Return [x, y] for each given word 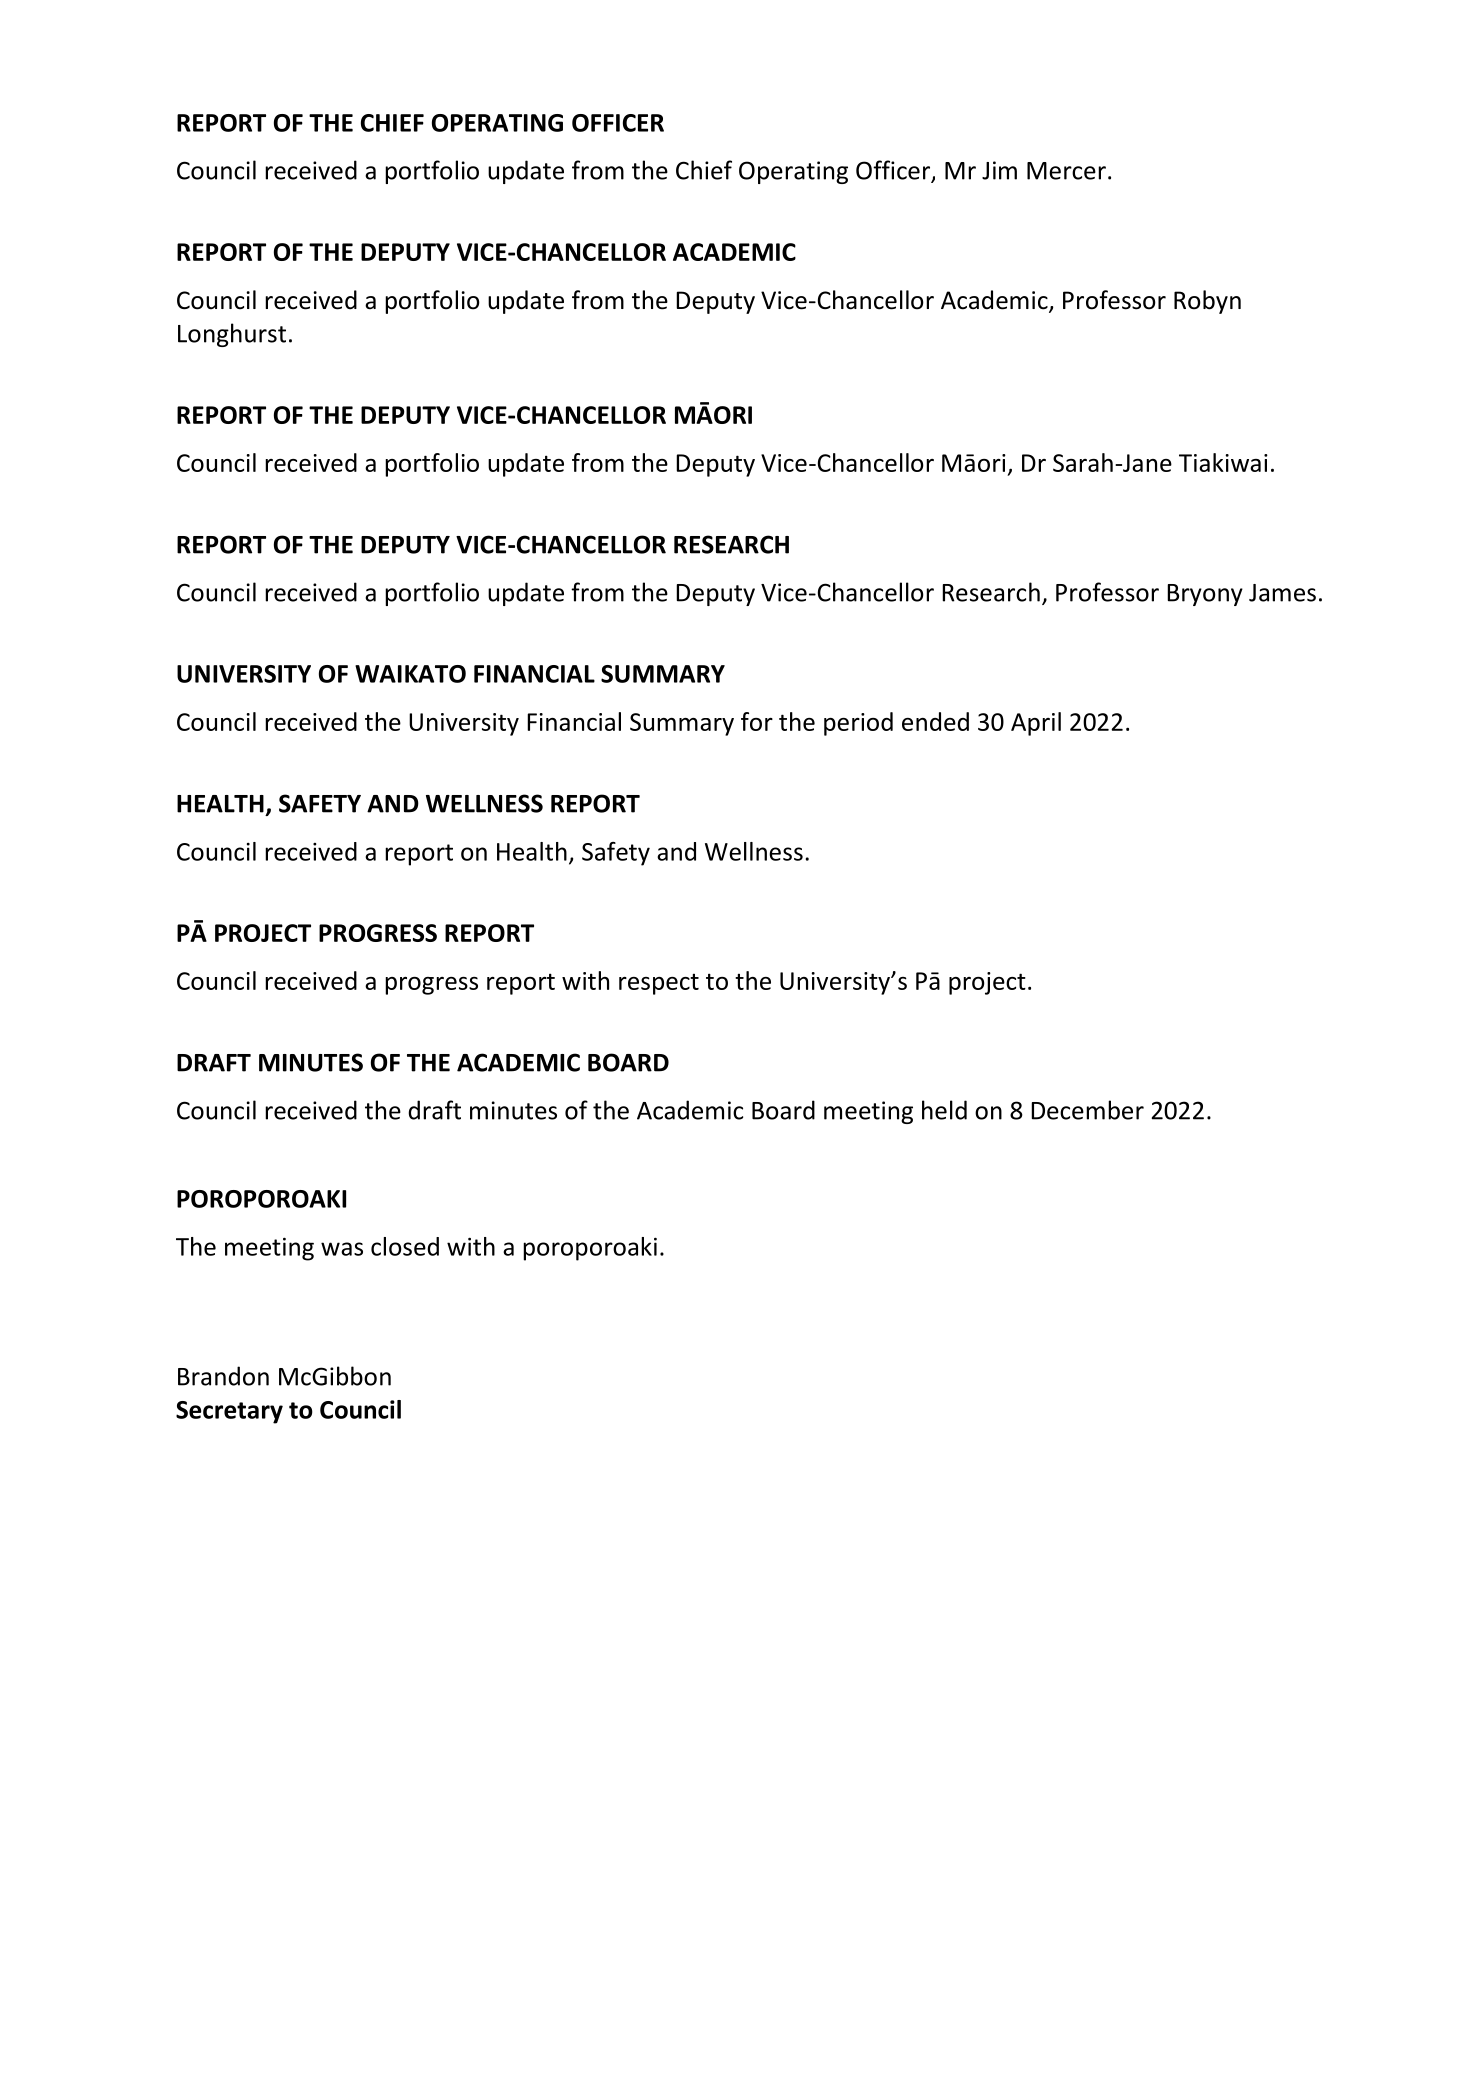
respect [659, 984]
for [757, 721]
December [1087, 1110]
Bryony [1205, 595]
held [944, 1110]
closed [405, 1246]
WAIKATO [410, 674]
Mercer [1066, 171]
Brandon [223, 1376]
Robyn [1207, 302]
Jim [999, 170]
